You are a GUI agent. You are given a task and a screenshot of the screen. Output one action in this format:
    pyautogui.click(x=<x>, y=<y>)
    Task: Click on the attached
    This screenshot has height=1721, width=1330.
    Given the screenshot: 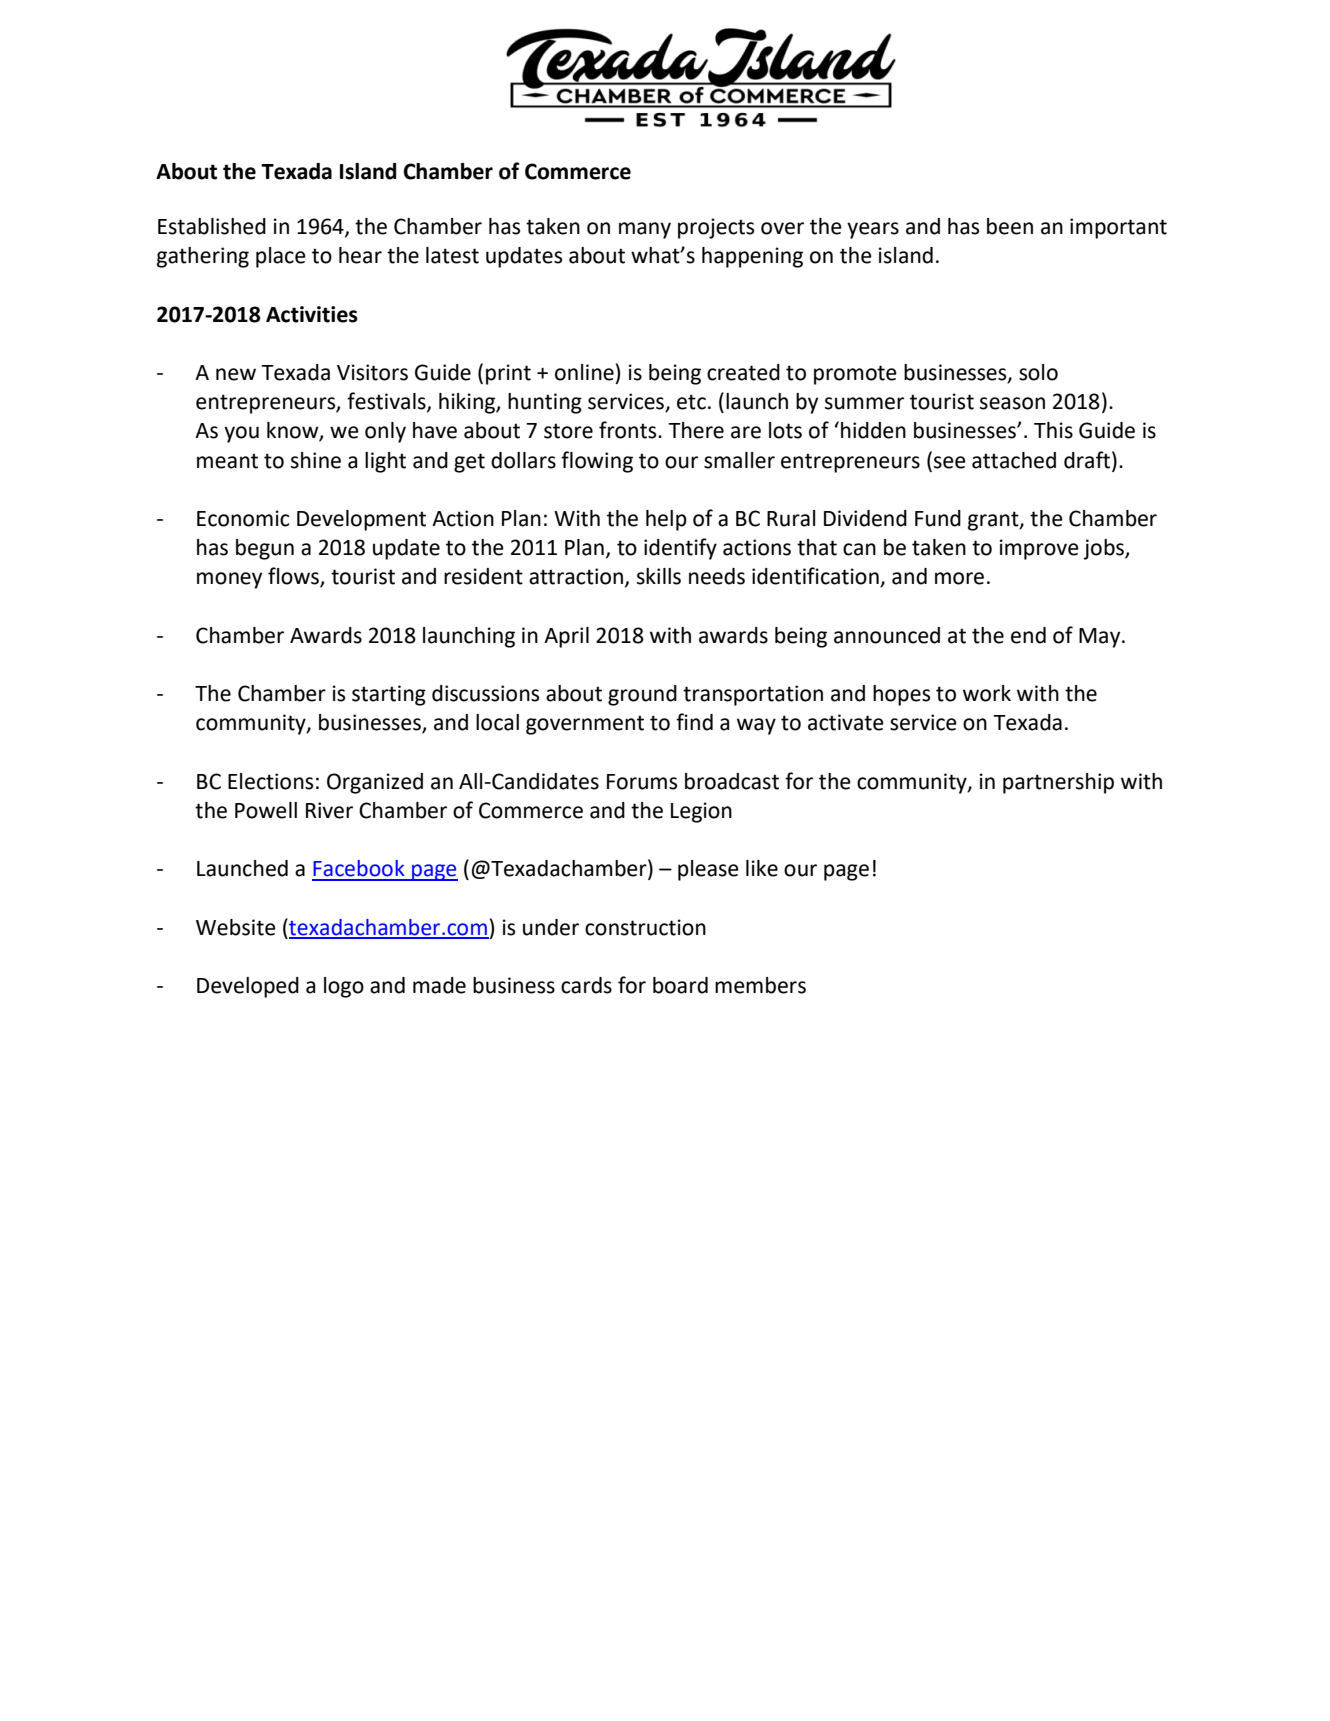 What is the action you would take?
    pyautogui.click(x=1014, y=460)
